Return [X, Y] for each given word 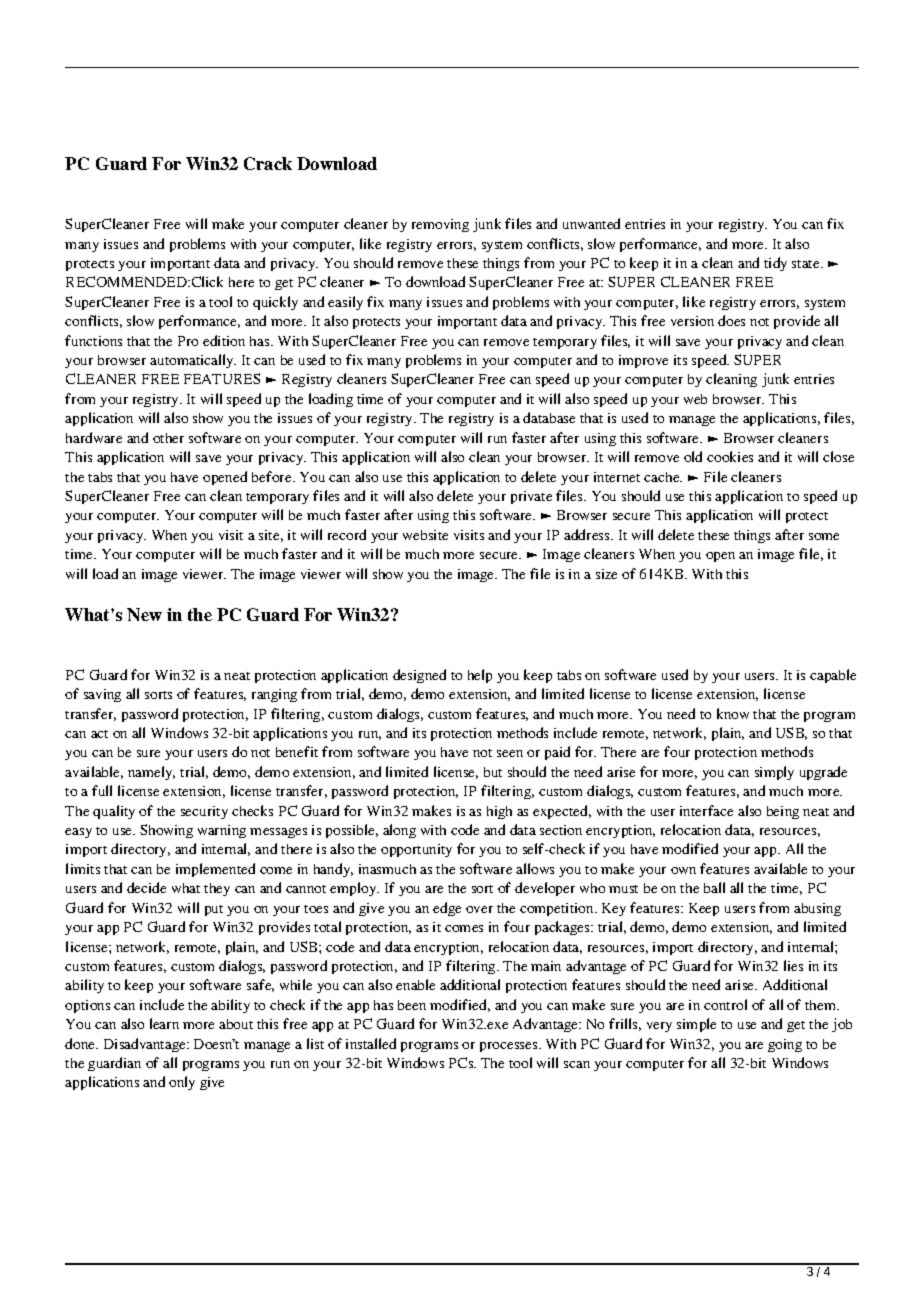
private [531, 497]
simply [774, 773]
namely [151, 773]
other [168, 438]
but [493, 772]
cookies [730, 456]
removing [440, 225]
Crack [268, 163]
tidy [775, 264]
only [182, 1083]
